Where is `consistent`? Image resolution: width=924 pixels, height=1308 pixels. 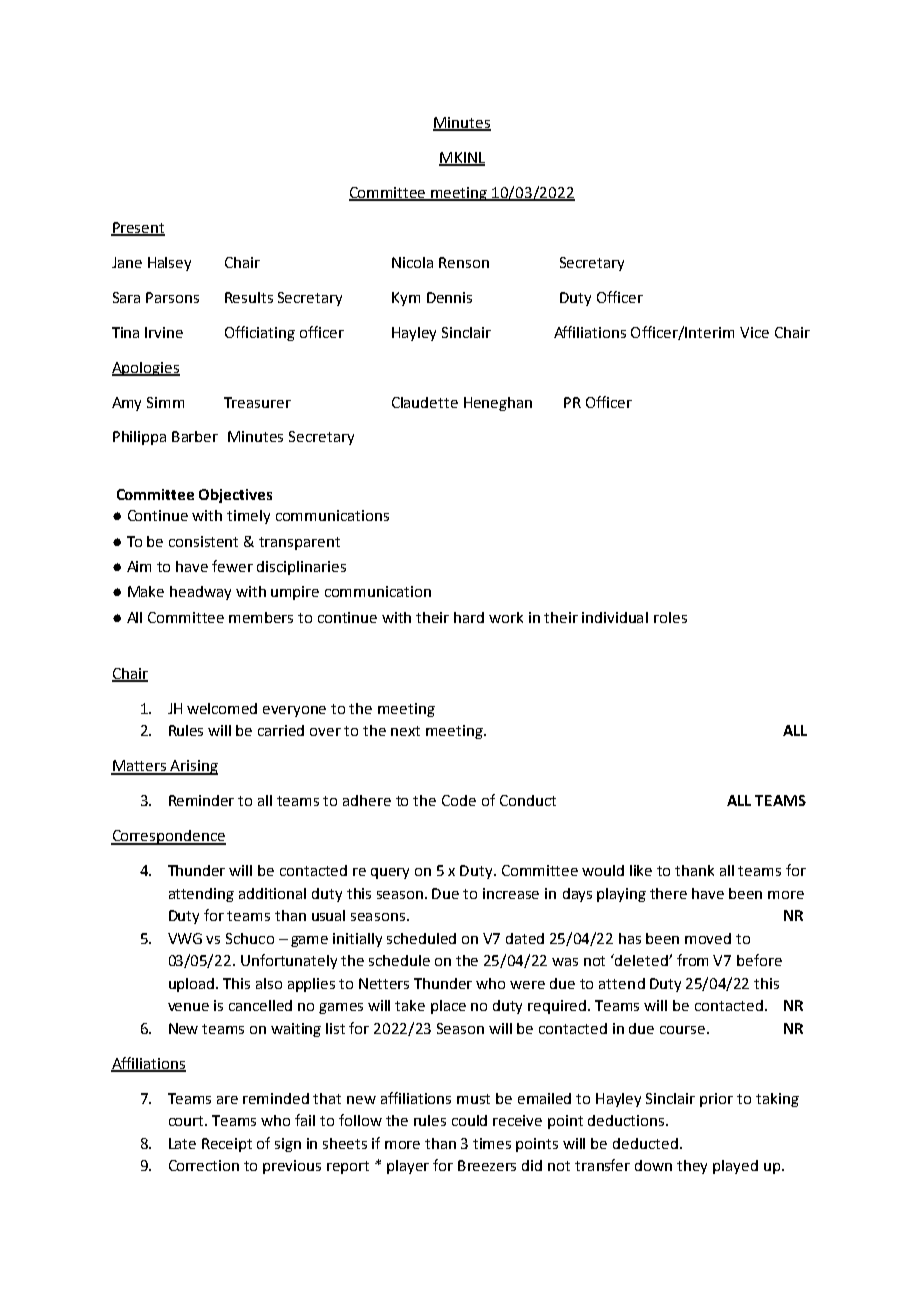
consistent is located at coordinates (203, 541).
